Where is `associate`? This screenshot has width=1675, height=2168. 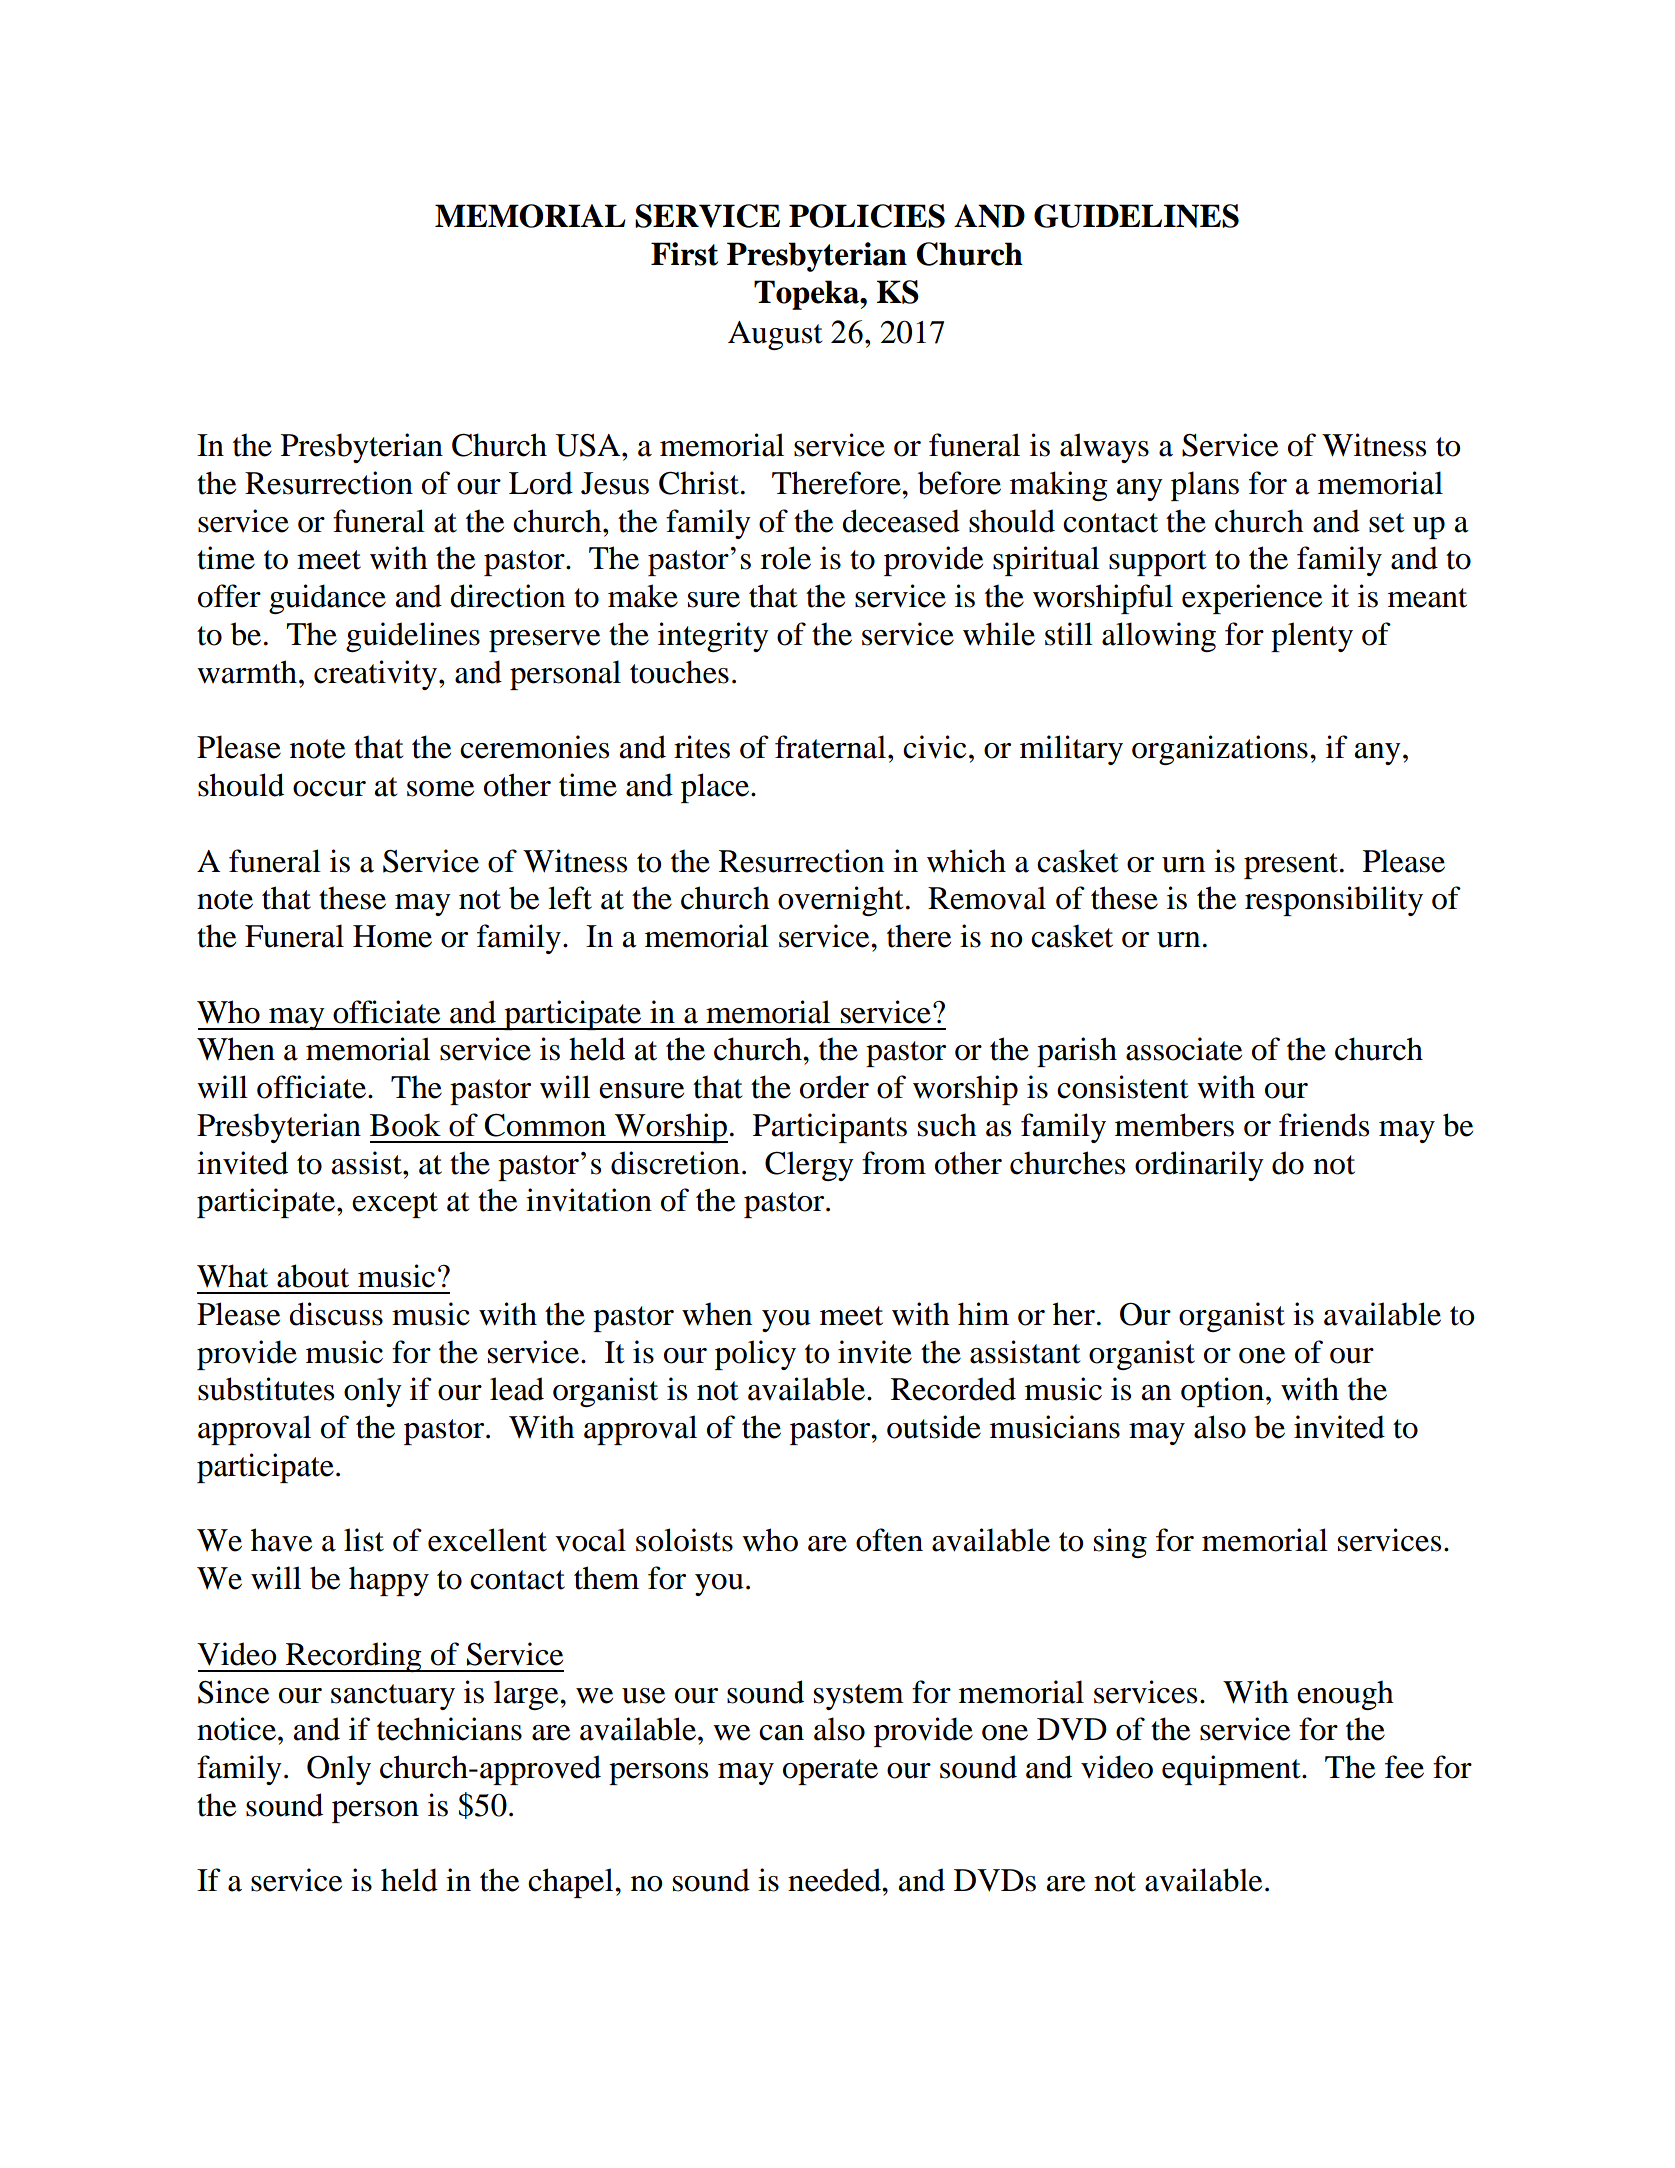
associate is located at coordinates (1184, 1049).
